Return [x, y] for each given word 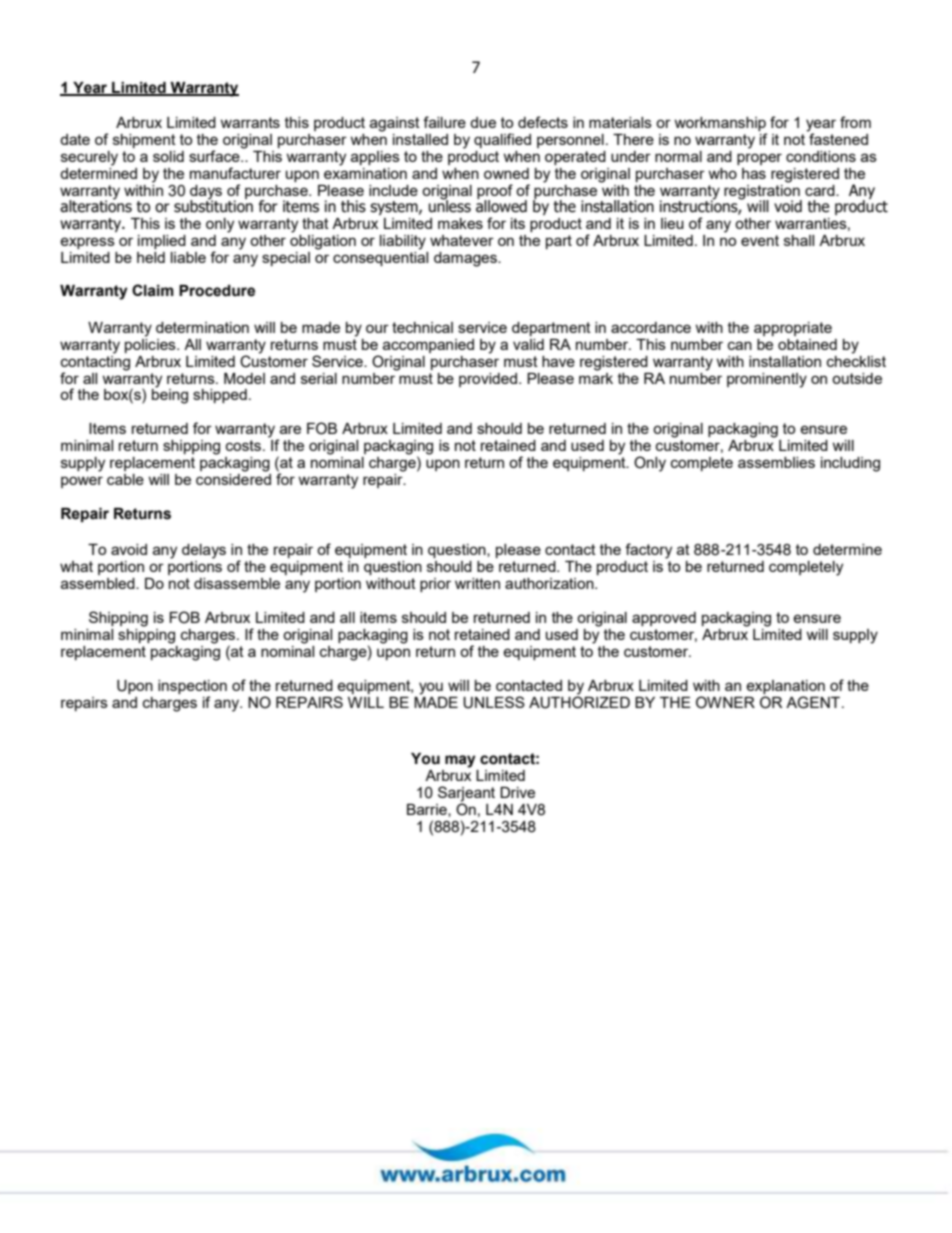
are [290, 429]
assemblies [776, 462]
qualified [502, 140]
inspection [192, 688]
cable [125, 479]
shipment [144, 141]
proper [759, 159]
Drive [517, 792]
